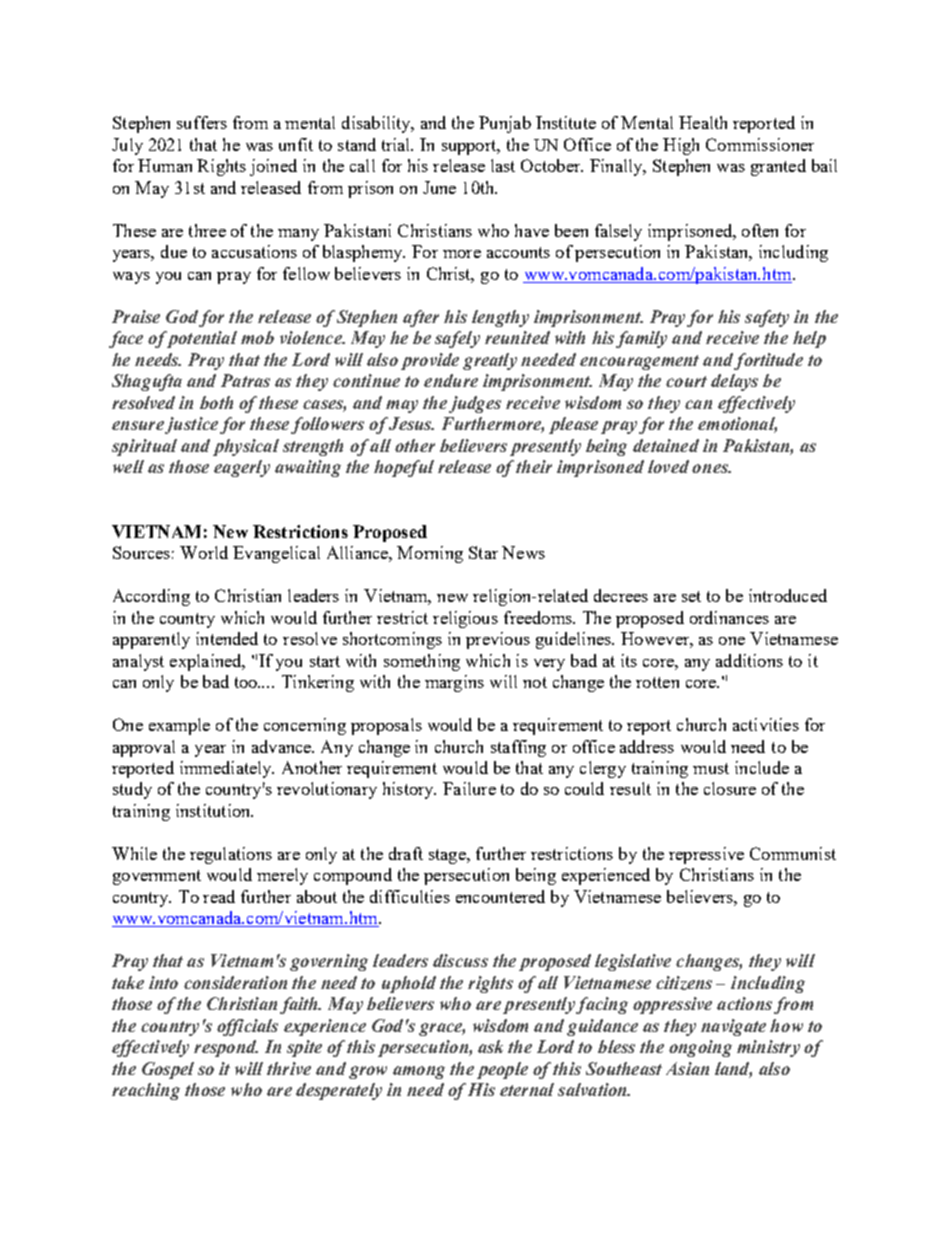 Image resolution: width=952 pixels, height=1233 pixels. What do you see at coordinates (227, 638) in the screenshot?
I see `intended` at bounding box center [227, 638].
